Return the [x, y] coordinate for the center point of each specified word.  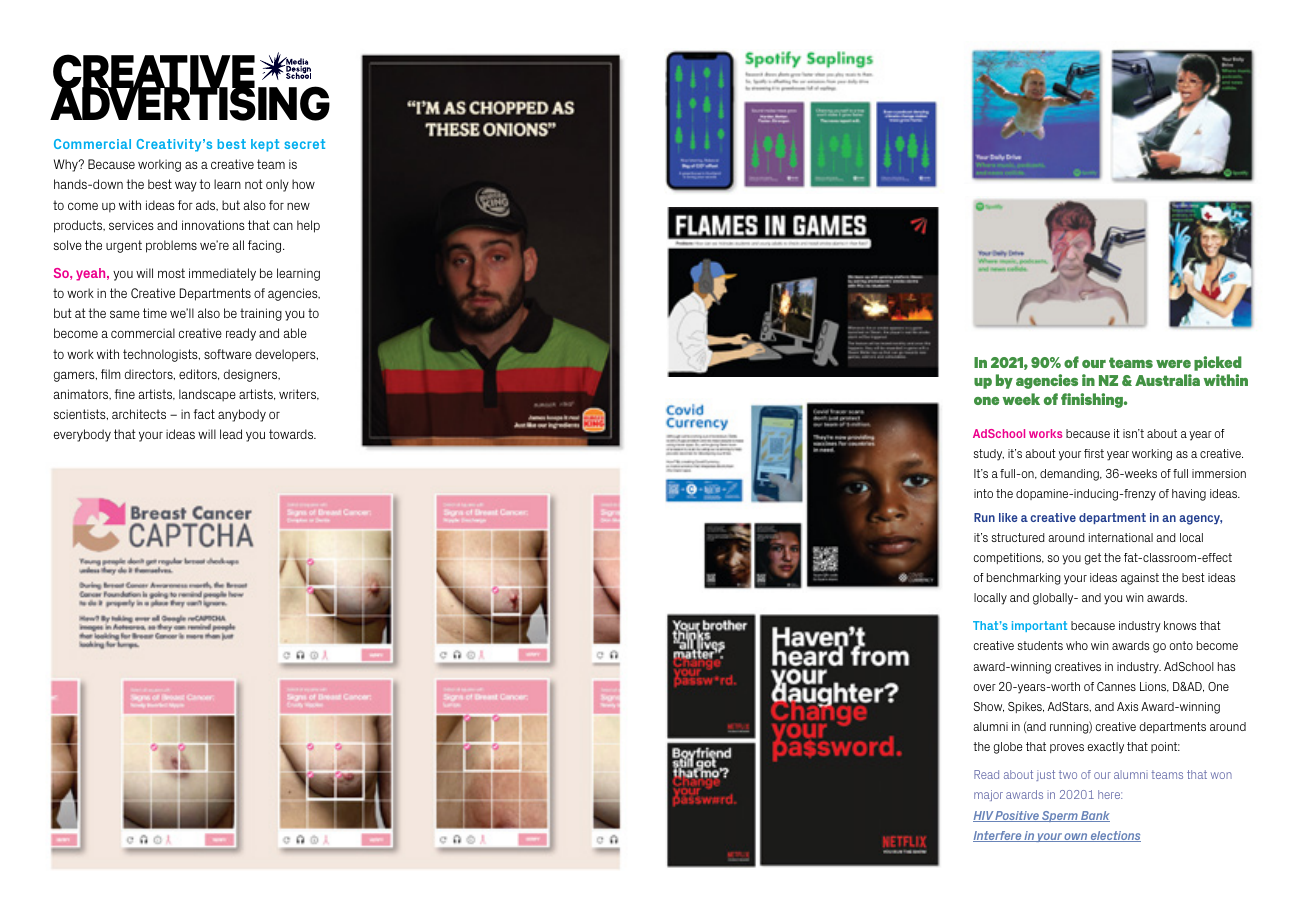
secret [304, 144]
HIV [984, 816]
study [988, 455]
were [1173, 364]
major [988, 795]
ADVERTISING [190, 103]
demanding [1070, 475]
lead [231, 434]
